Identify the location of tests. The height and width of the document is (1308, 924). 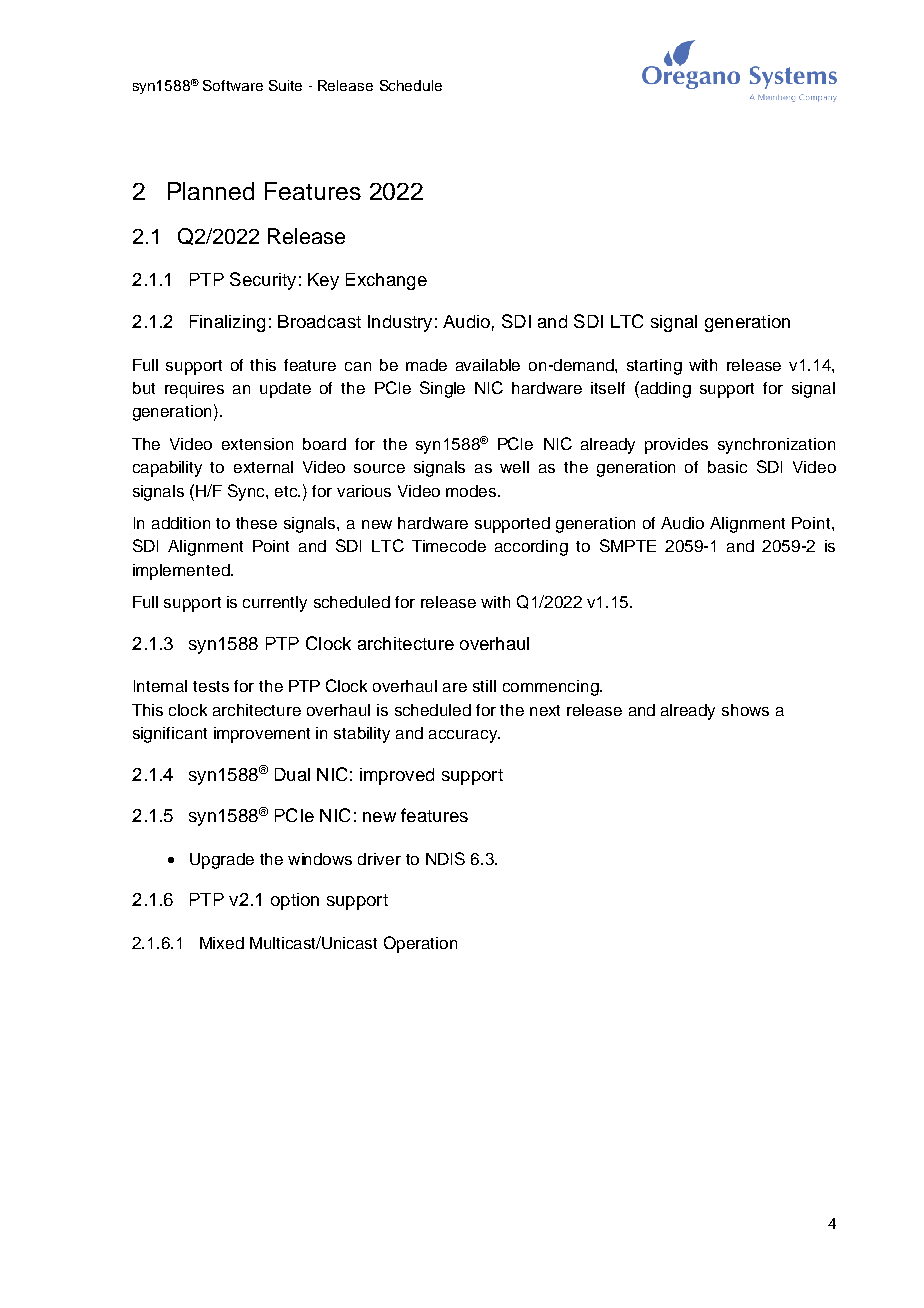
(211, 686).
